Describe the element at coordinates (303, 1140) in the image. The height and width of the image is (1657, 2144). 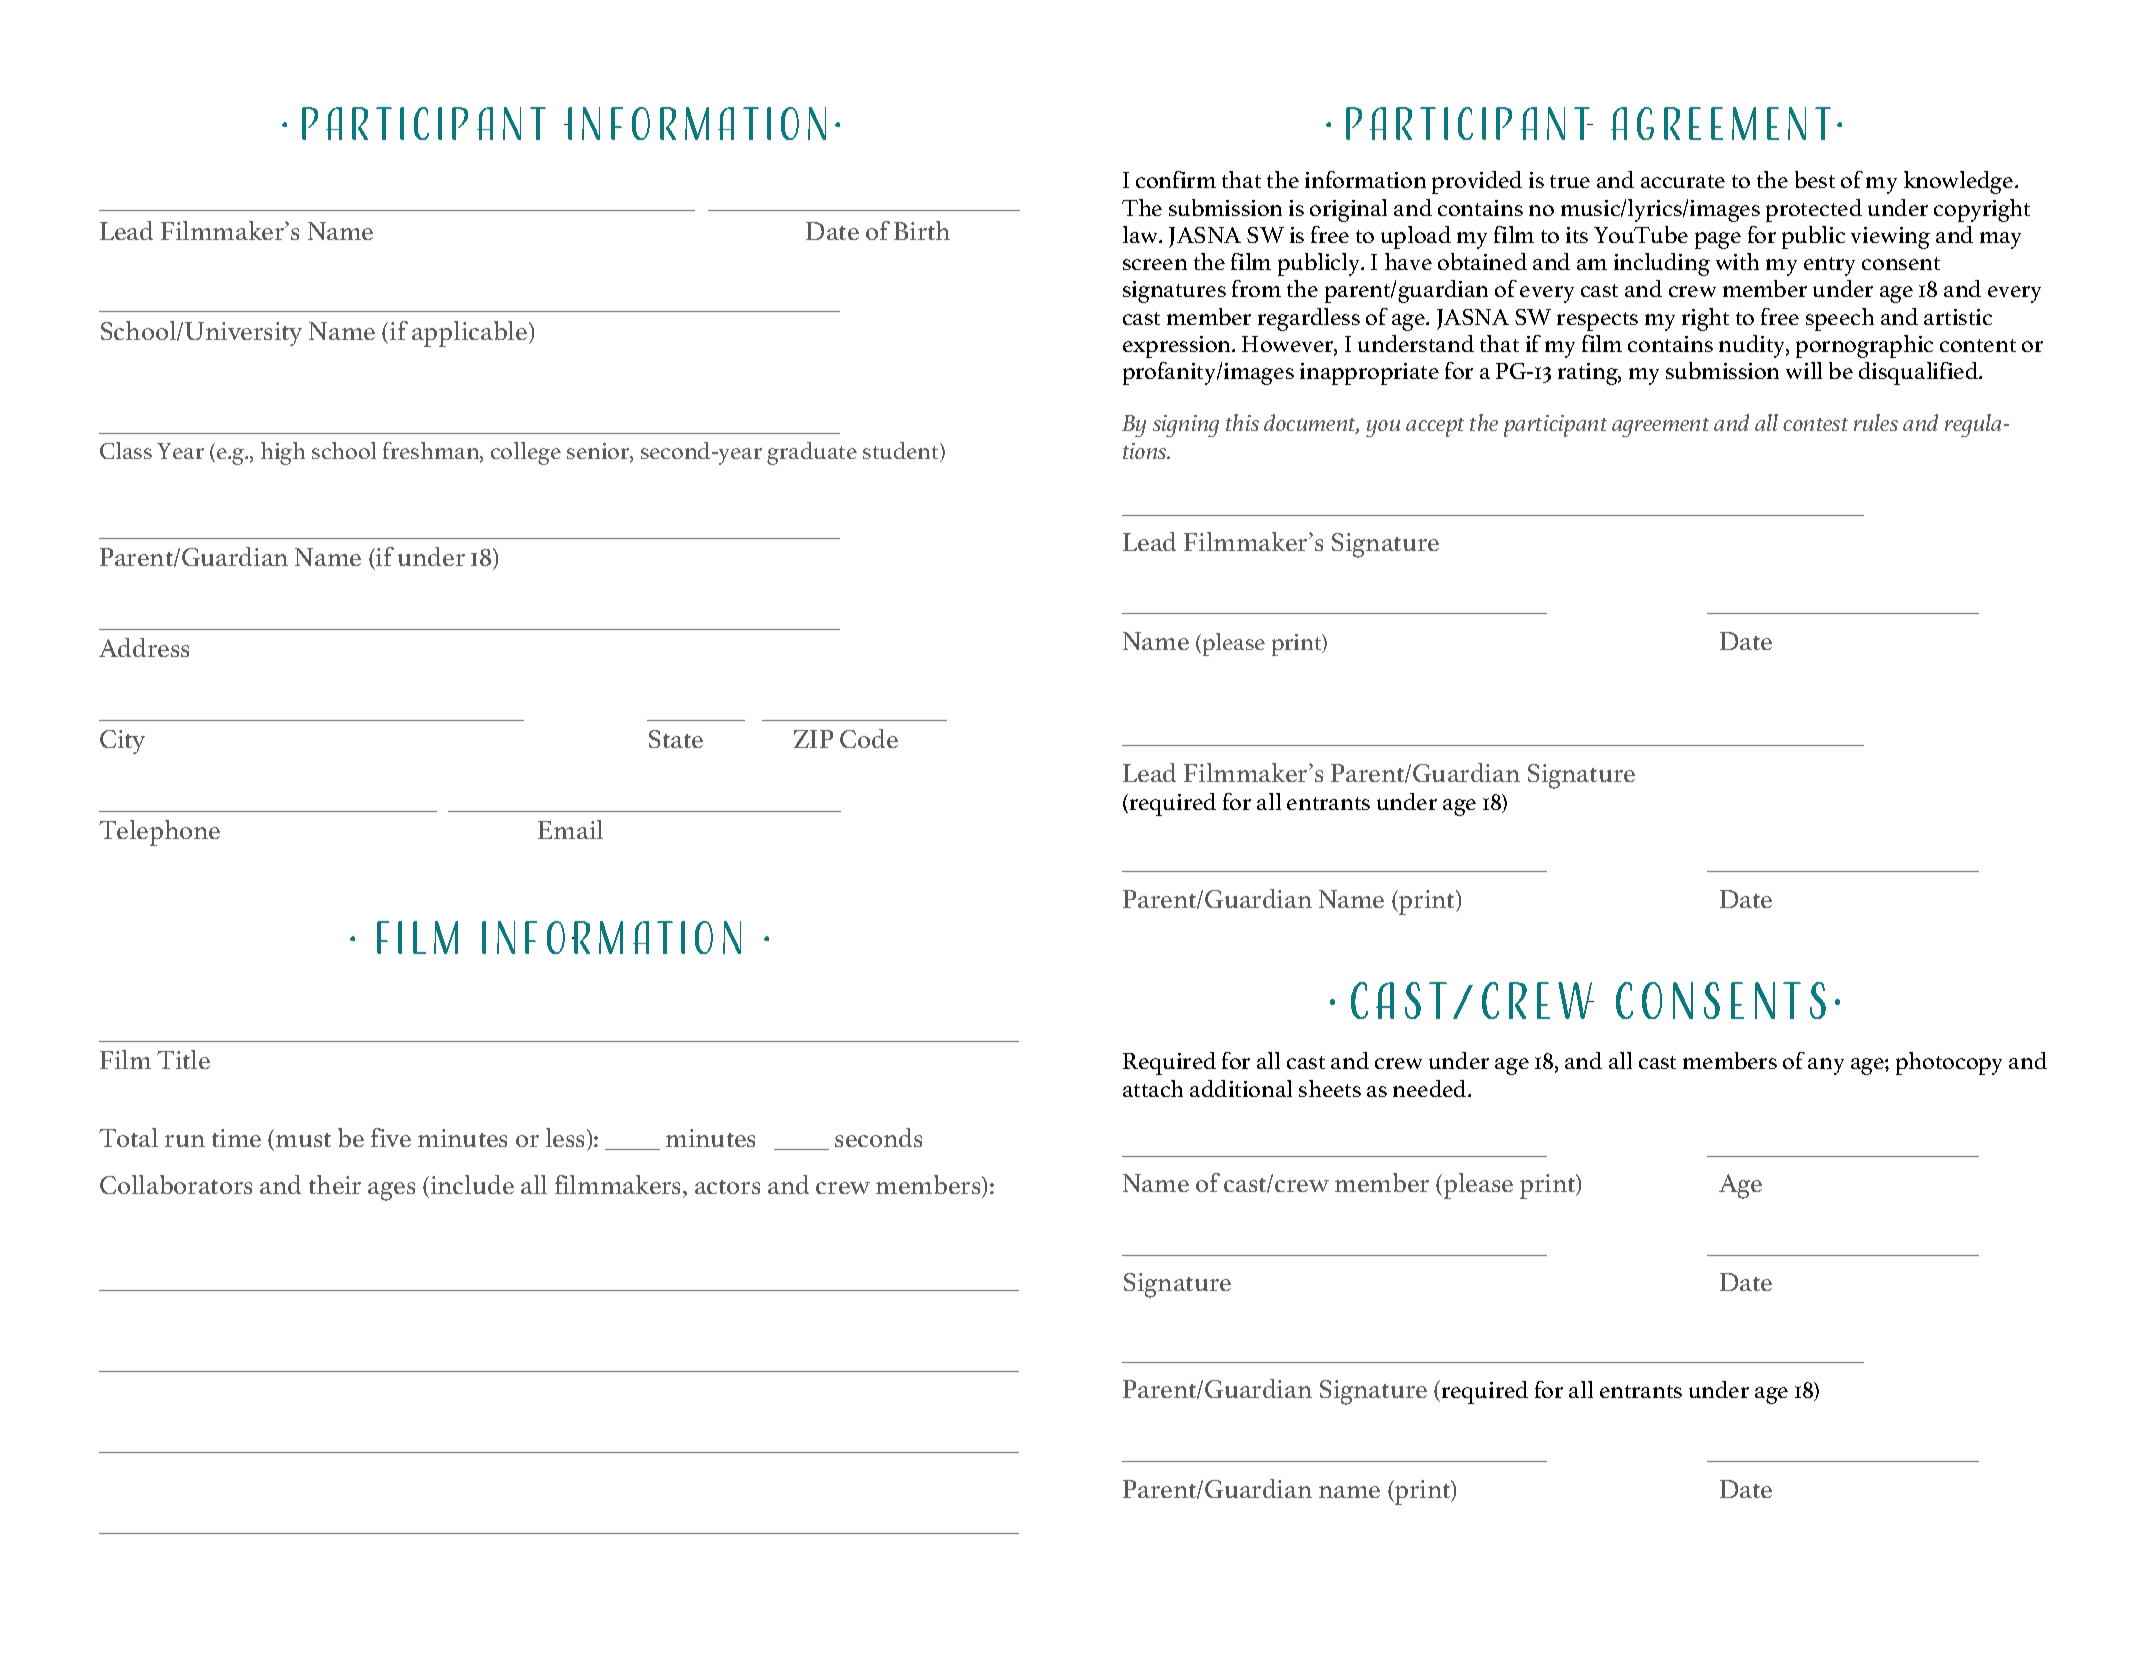
I see `must` at that location.
